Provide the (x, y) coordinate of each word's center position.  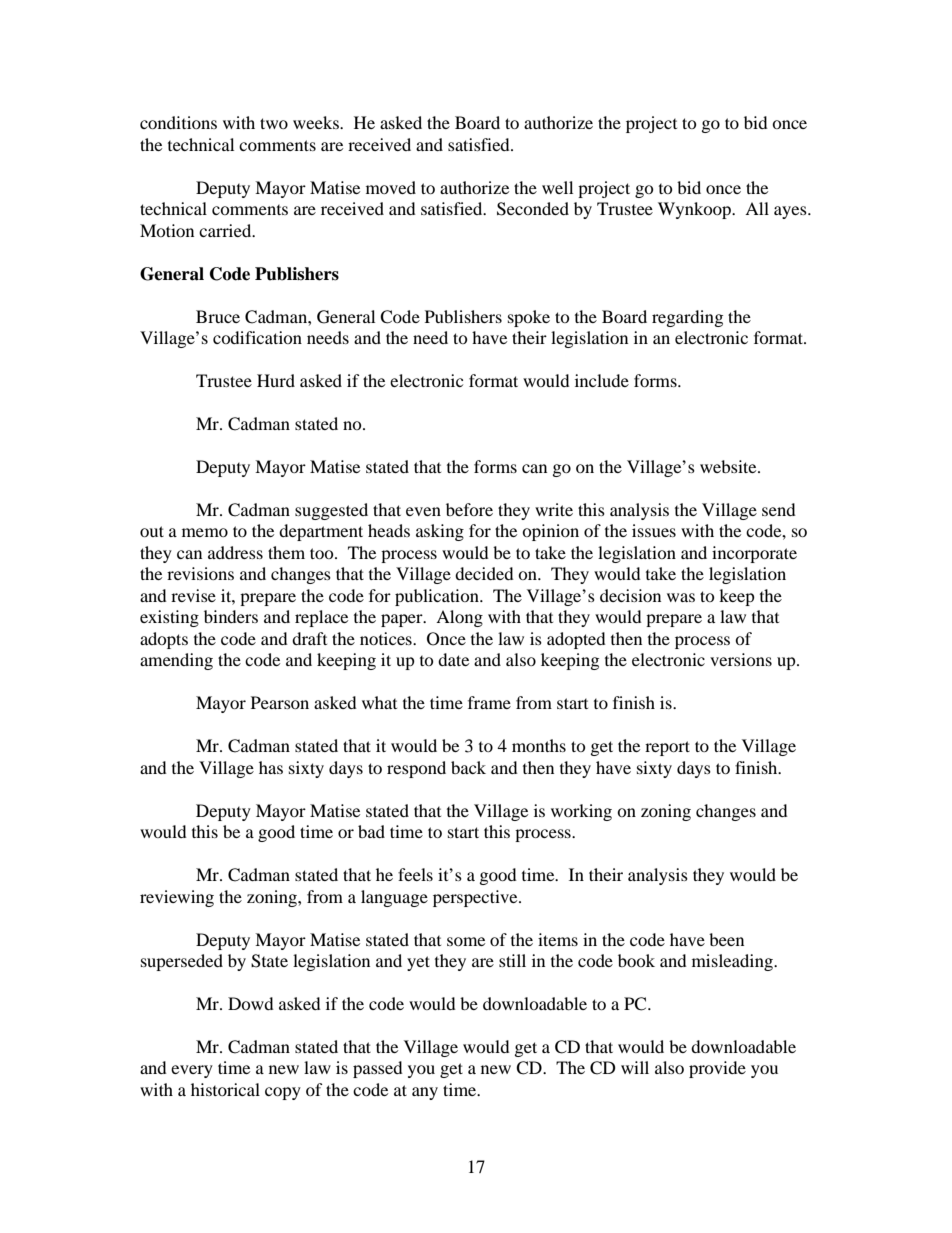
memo (205, 532)
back (468, 767)
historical (225, 1089)
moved (391, 187)
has (271, 767)
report (667, 748)
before (469, 509)
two (274, 123)
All (757, 208)
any (425, 1093)
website (729, 466)
